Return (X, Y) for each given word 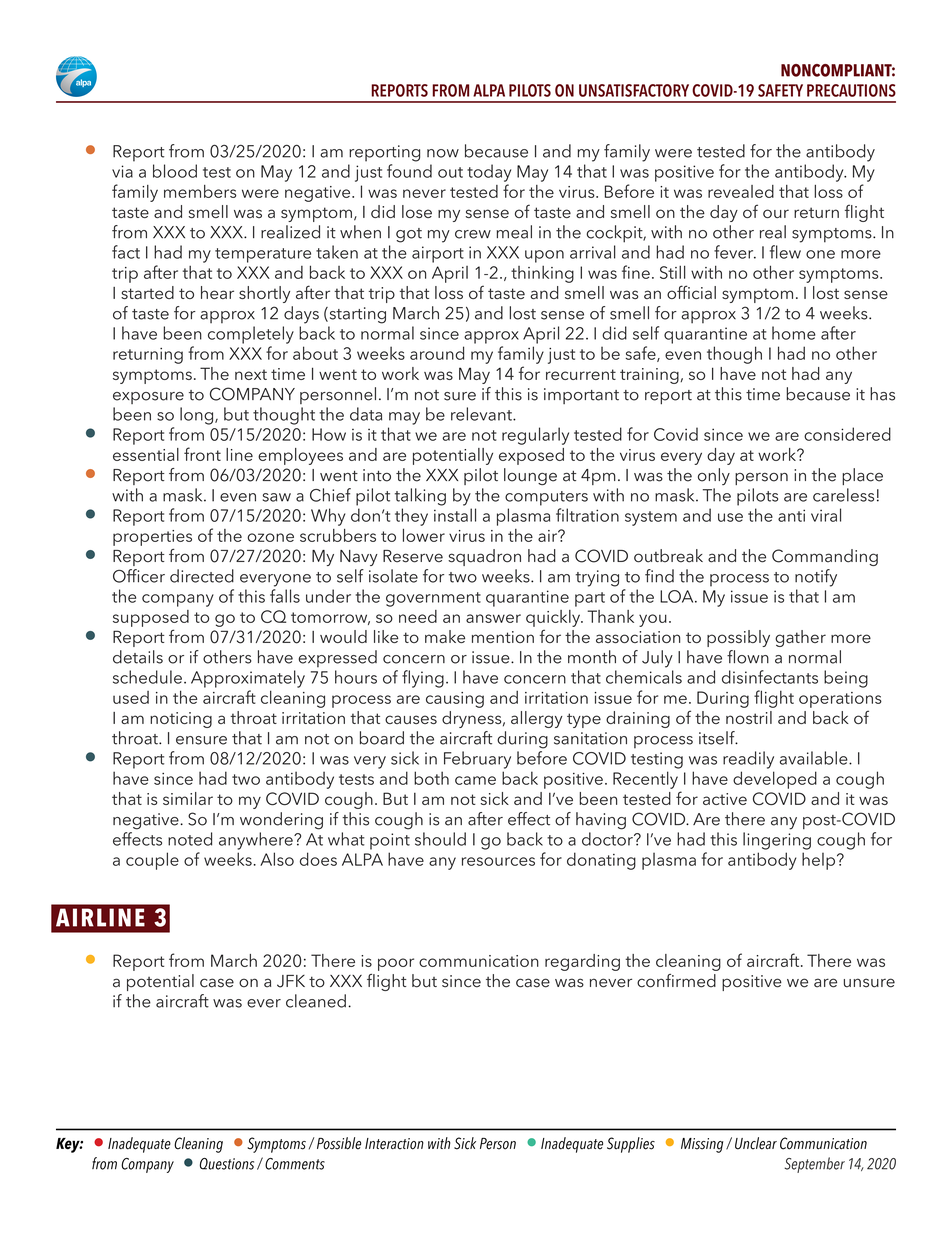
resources (498, 861)
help (820, 861)
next (251, 374)
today (489, 173)
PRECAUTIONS (851, 90)
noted (190, 839)
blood (175, 171)
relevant (482, 414)
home (794, 333)
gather (800, 638)
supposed (151, 618)
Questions (227, 1164)
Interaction (394, 1144)
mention (503, 637)
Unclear (756, 1143)
